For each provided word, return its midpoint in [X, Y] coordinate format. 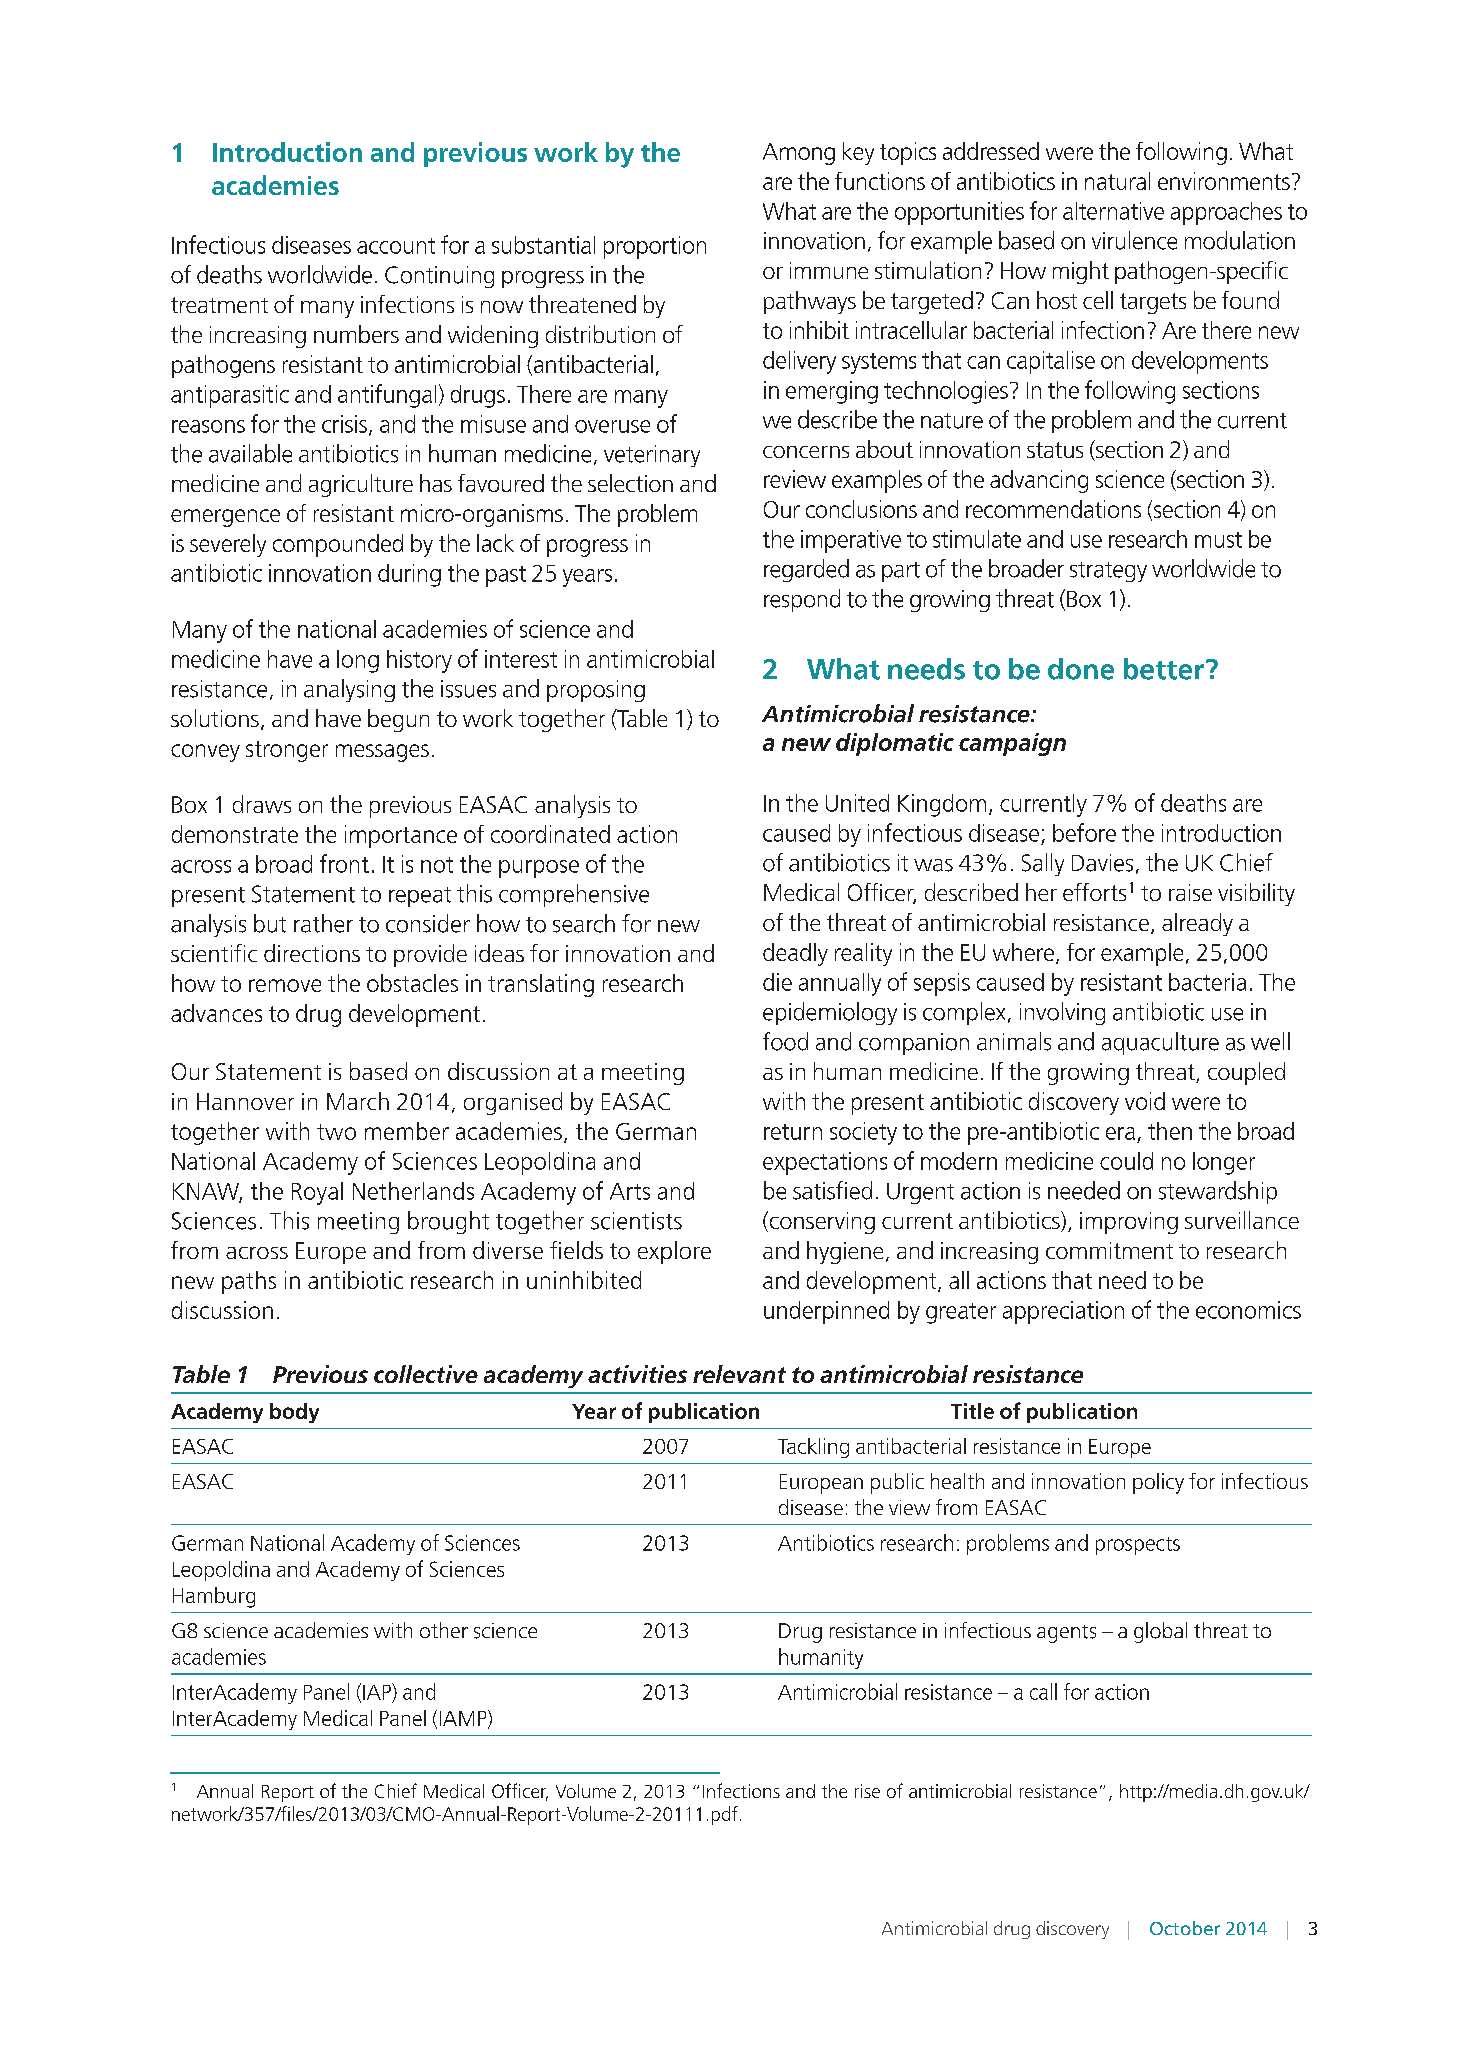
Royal [317, 1193]
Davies [1102, 863]
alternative [1113, 211]
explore [674, 1252]
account [396, 246]
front [344, 863]
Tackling [813, 1448]
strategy [1108, 572]
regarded [806, 570]
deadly [795, 954]
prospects [1138, 1546]
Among [799, 154]
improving [1129, 1223]
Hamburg [214, 1597]
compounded [338, 545]
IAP [378, 1691]
